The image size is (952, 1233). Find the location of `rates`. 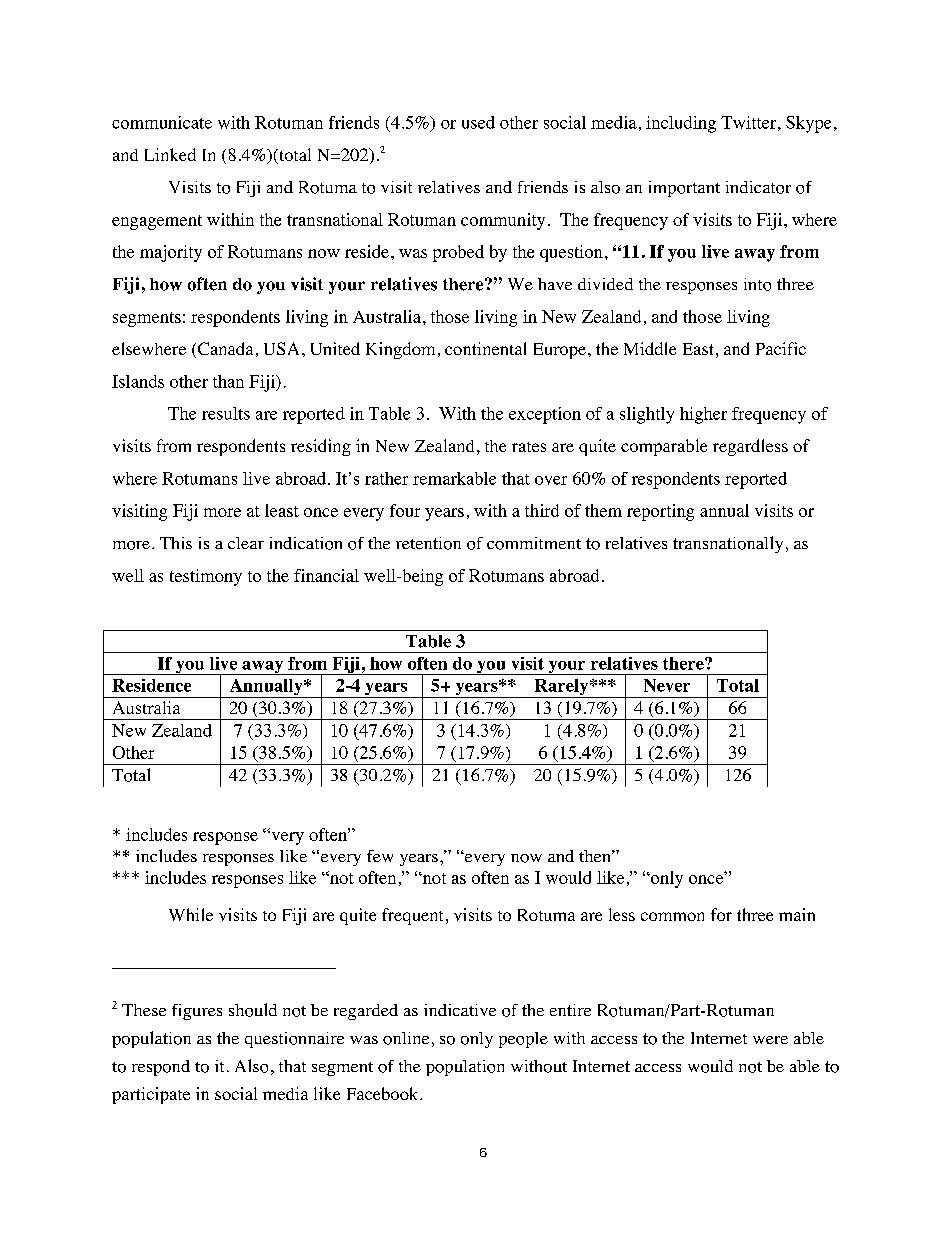

rates is located at coordinates (529, 447).
